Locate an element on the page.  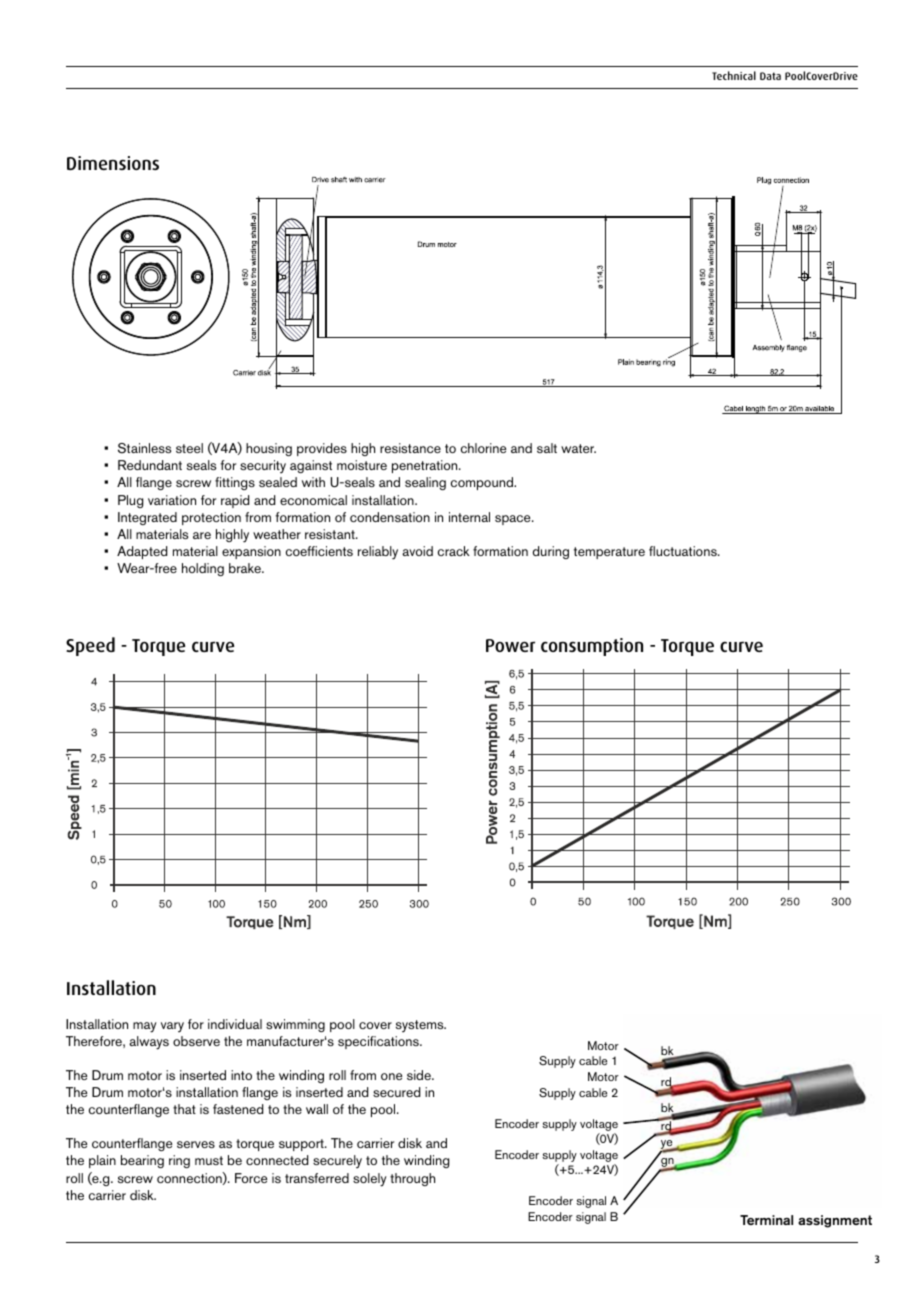
Dimensions is located at coordinates (113, 163).
